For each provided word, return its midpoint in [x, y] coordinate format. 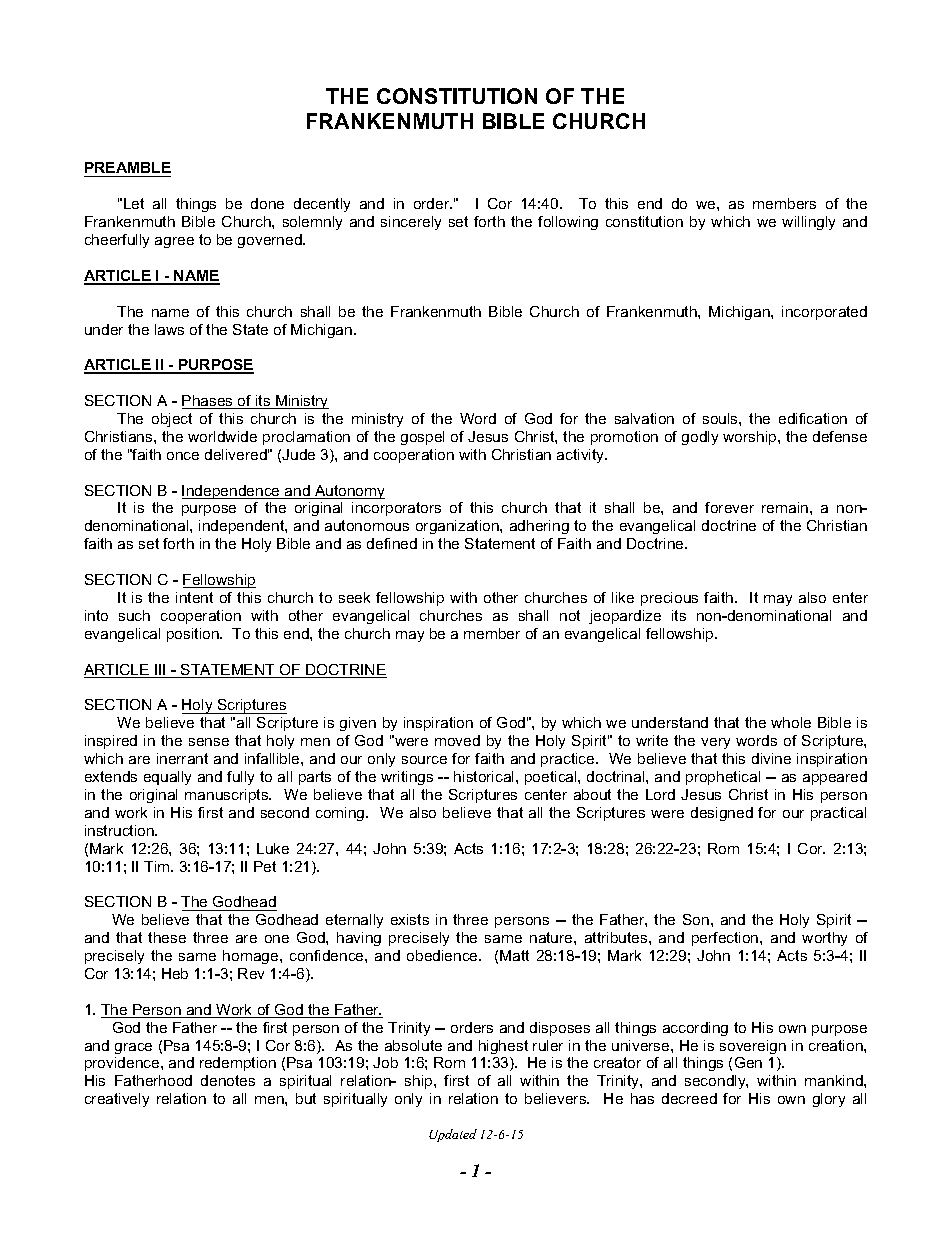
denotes [228, 1080]
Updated [453, 1135]
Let [134, 203]
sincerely [411, 223]
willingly [808, 223]
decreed [689, 1098]
